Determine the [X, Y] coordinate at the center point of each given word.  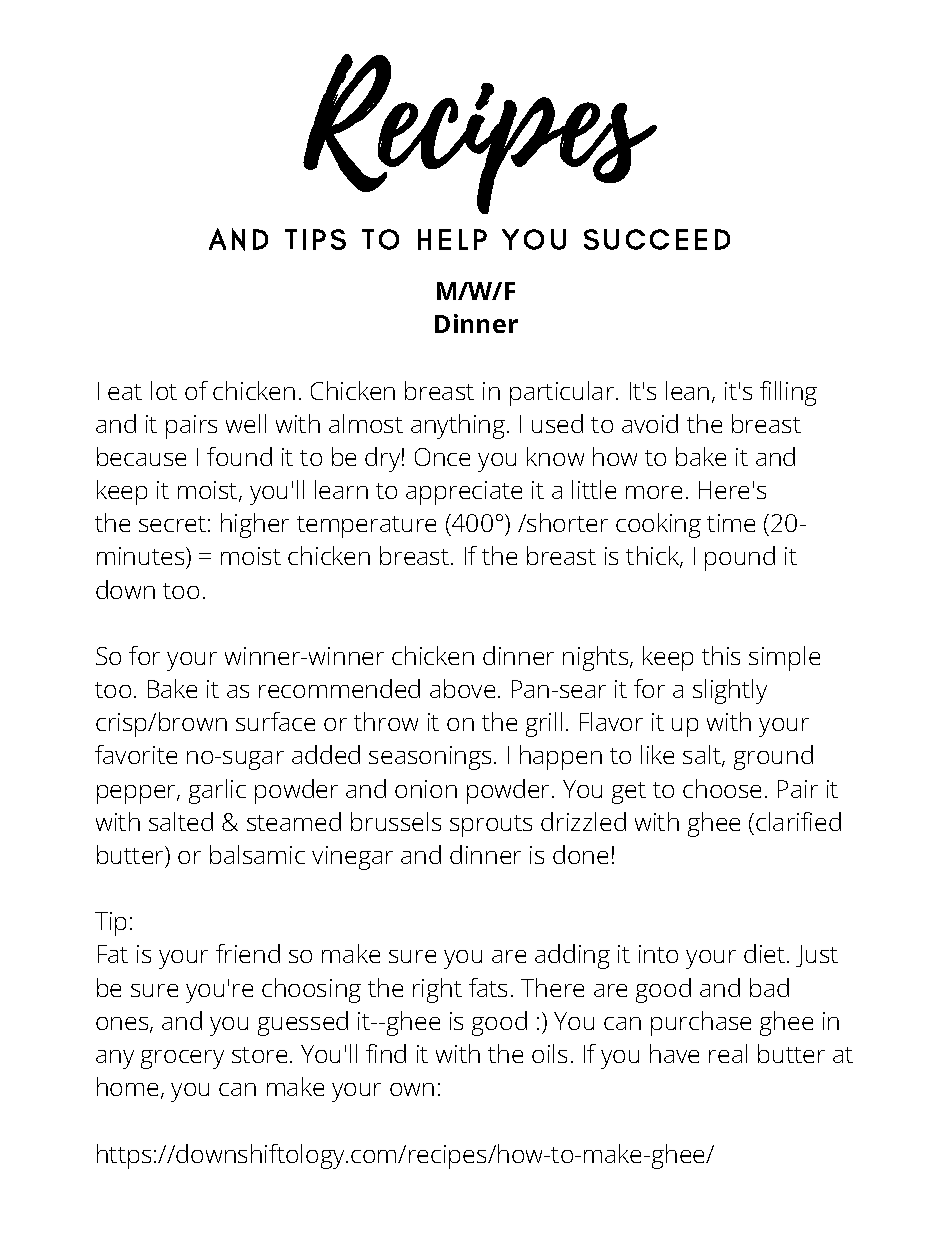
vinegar [352, 858]
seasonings [430, 758]
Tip [110, 924]
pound [740, 558]
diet [766, 953]
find [386, 1053]
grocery [182, 1059]
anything [458, 426]
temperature [366, 527]
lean [687, 390]
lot [164, 390]
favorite [136, 754]
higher [255, 525]
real [728, 1053]
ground [773, 757]
